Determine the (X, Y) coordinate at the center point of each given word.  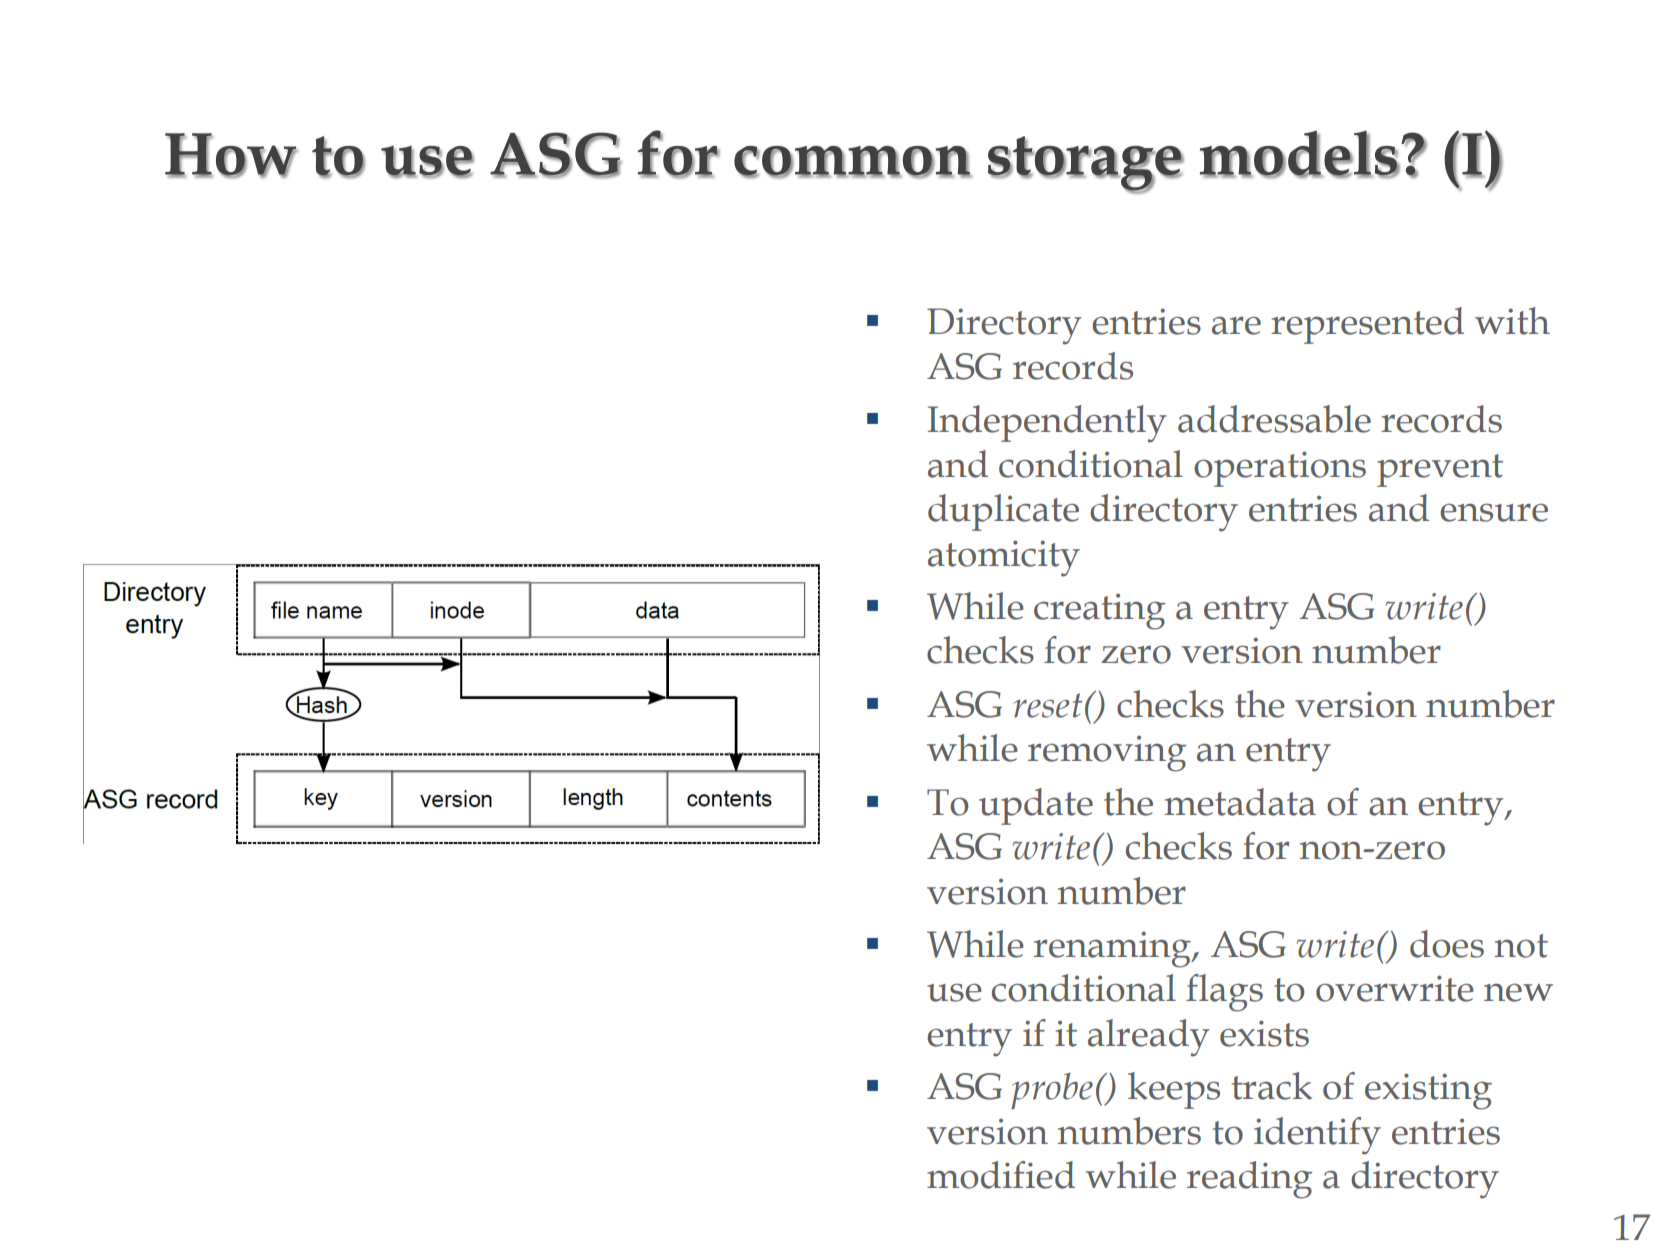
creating (1099, 611)
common (853, 161)
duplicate (1003, 512)
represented (1367, 325)
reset (1047, 705)
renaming (1114, 949)
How (231, 155)
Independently (1047, 424)
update (1036, 806)
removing (1107, 753)
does (1447, 944)
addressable (1274, 419)
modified (1001, 1175)
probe (1052, 1090)
